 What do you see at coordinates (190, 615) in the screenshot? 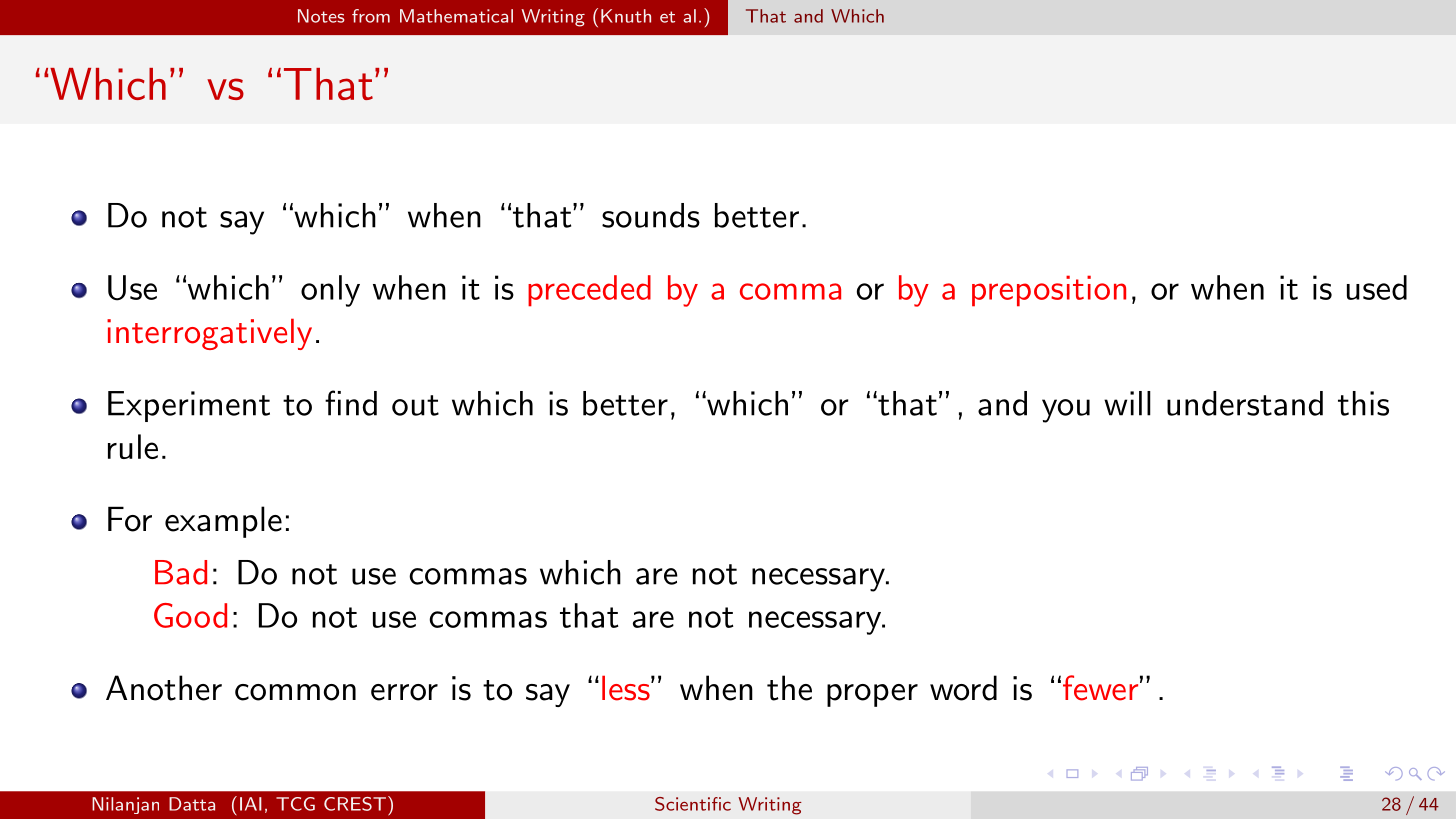
I see `Good` at bounding box center [190, 615].
